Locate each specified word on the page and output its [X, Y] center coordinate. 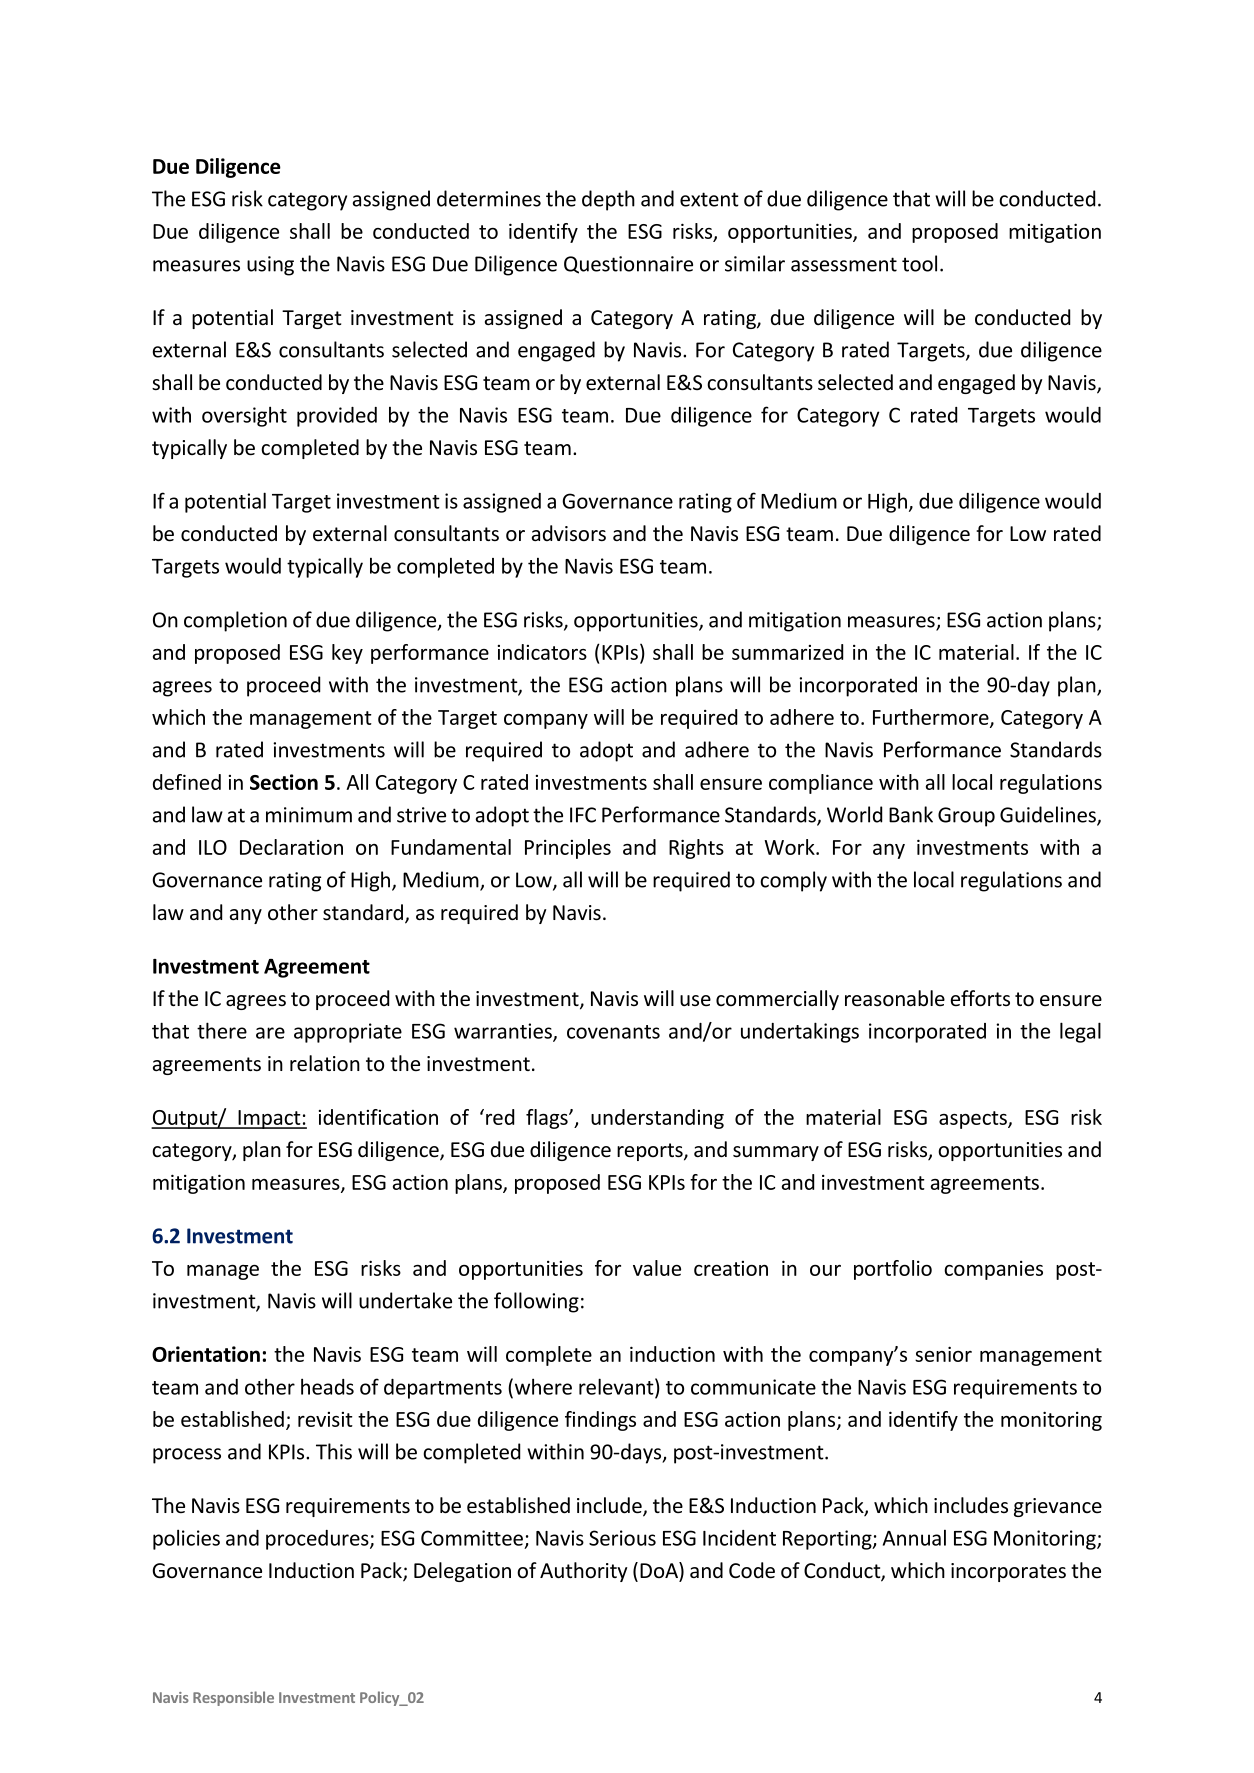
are [270, 1033]
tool [919, 263]
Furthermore [932, 718]
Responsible [233, 1698]
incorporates [1008, 1572]
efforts [980, 998]
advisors [569, 533]
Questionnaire [628, 265]
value [657, 1268]
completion [235, 621]
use [695, 1000]
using [270, 266]
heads [327, 1386]
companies [993, 1270]
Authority [583, 1572]
